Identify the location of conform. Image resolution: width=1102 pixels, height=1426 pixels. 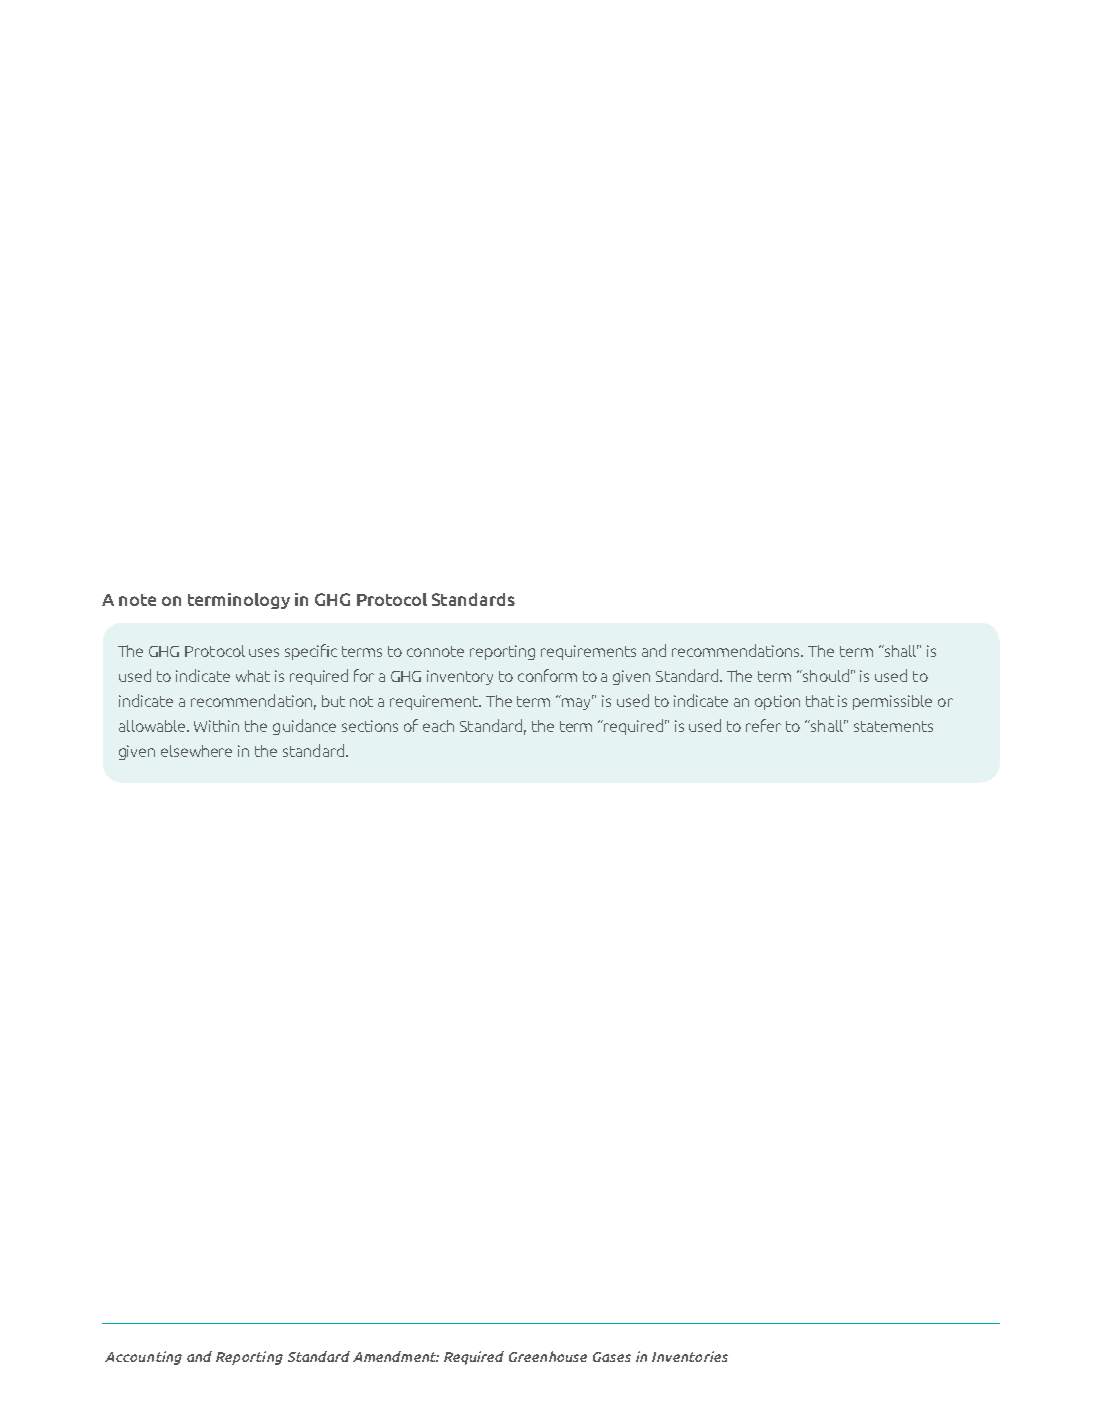
(547, 675).
